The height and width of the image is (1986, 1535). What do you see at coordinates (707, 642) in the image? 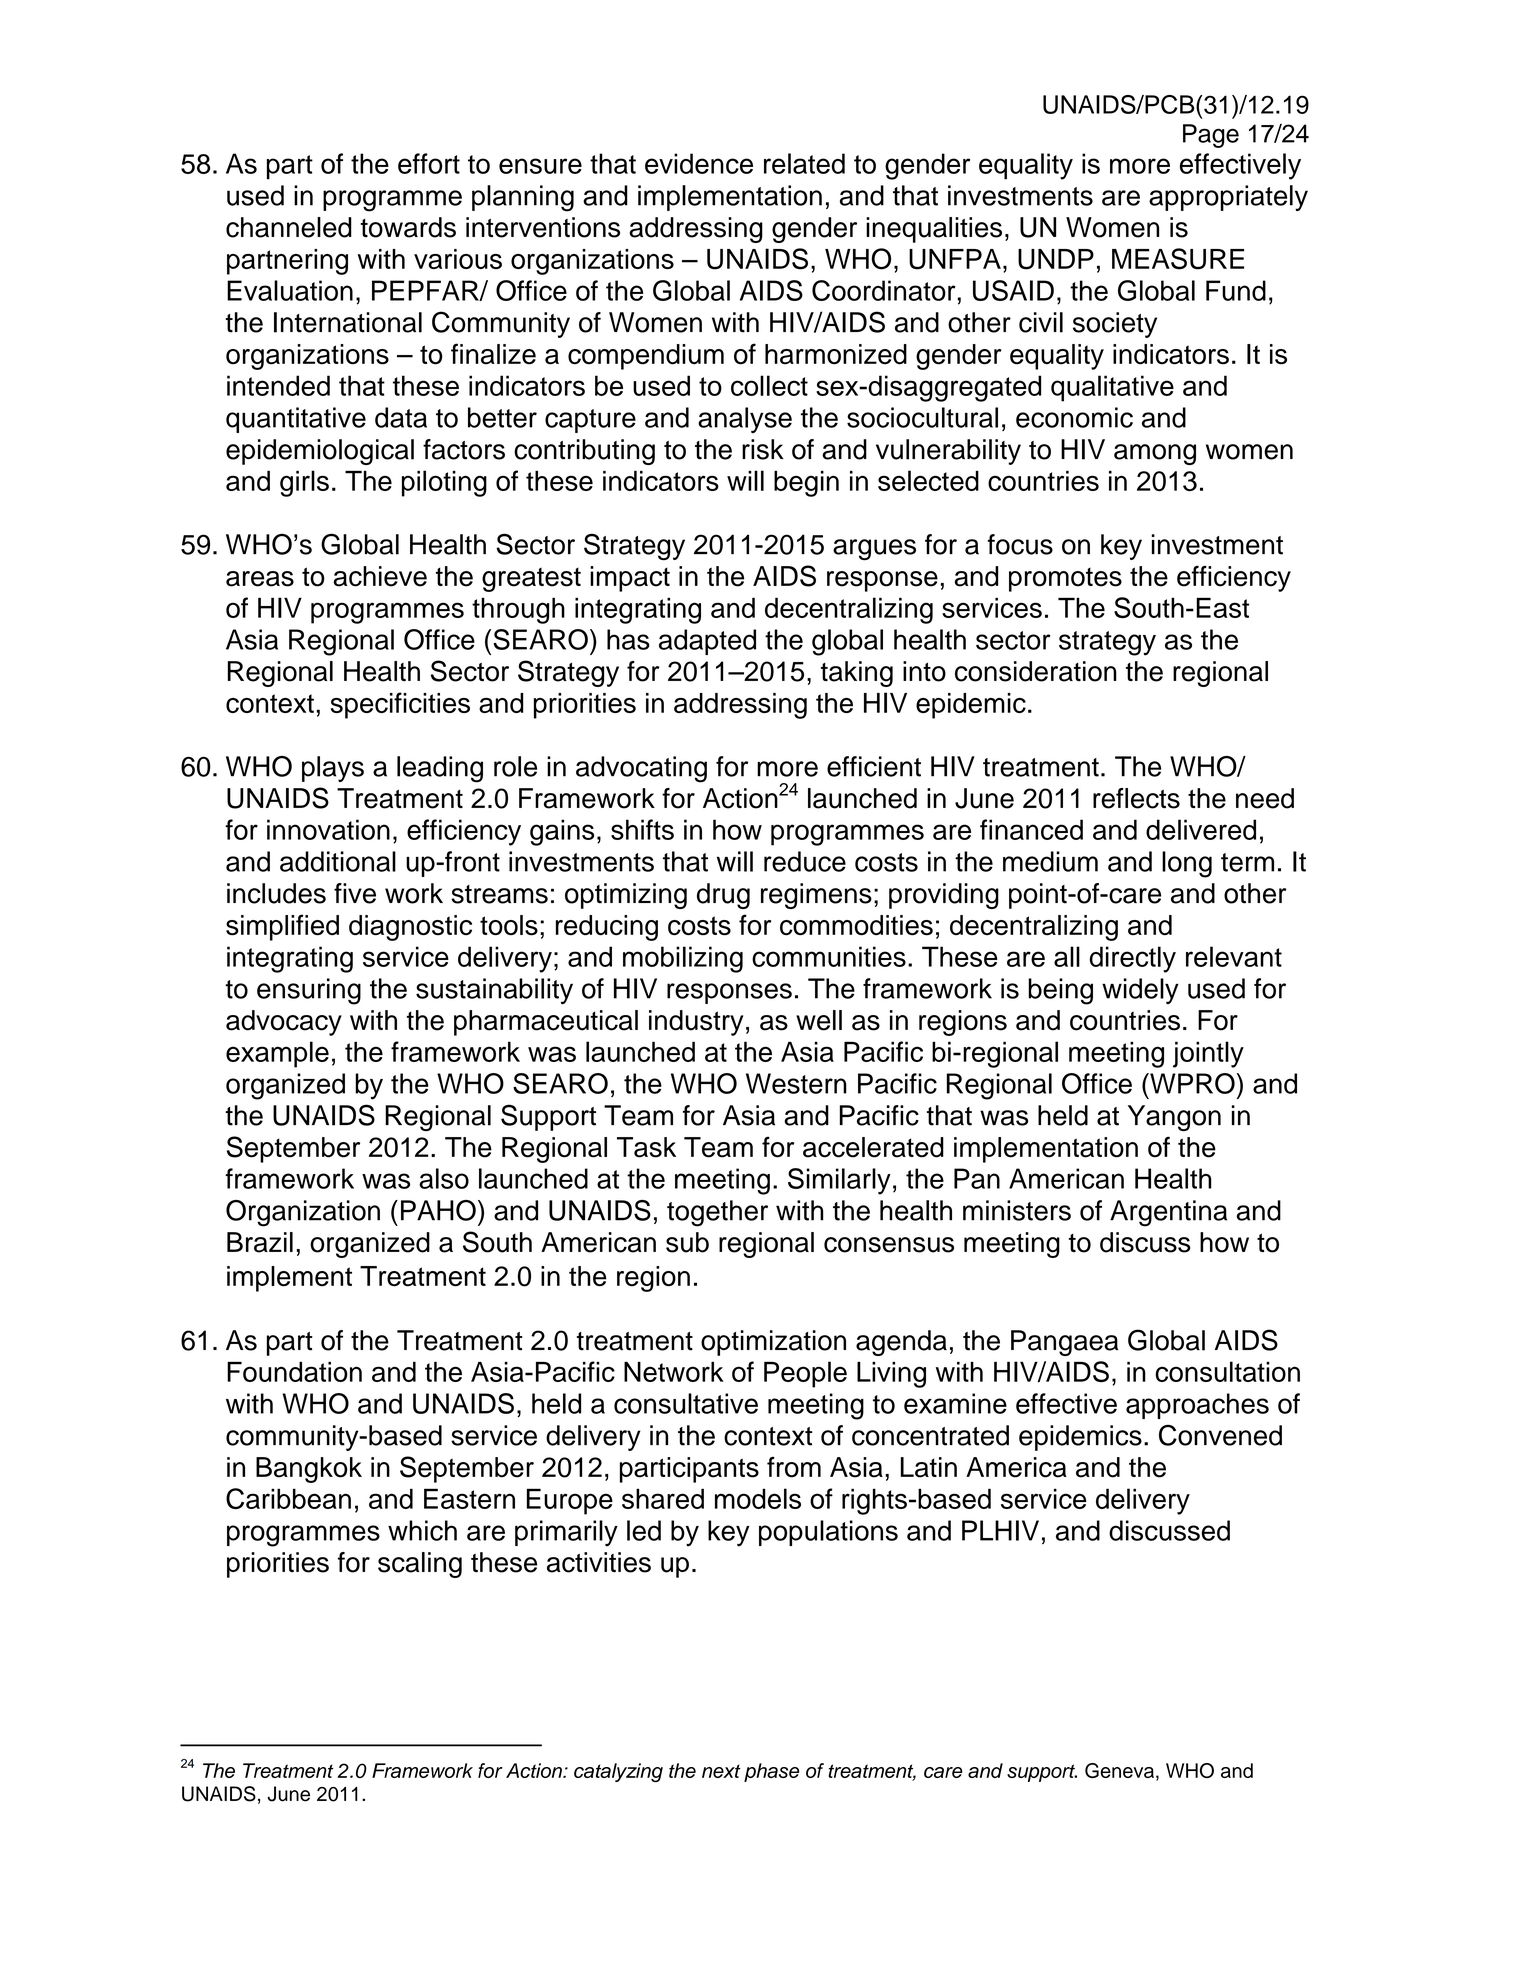
I see `adapted` at bounding box center [707, 642].
